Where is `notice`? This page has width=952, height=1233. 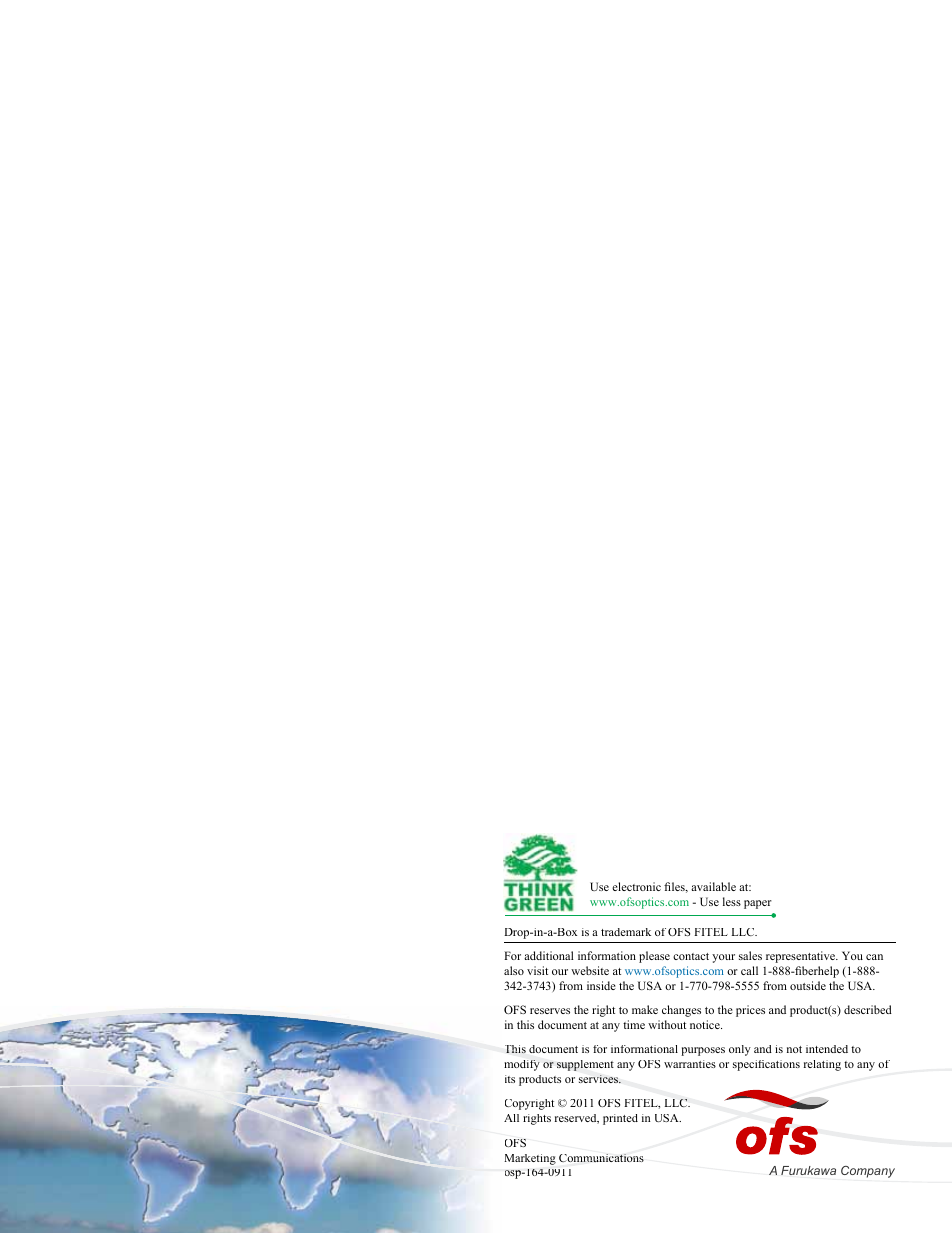
notice is located at coordinates (706, 1024).
